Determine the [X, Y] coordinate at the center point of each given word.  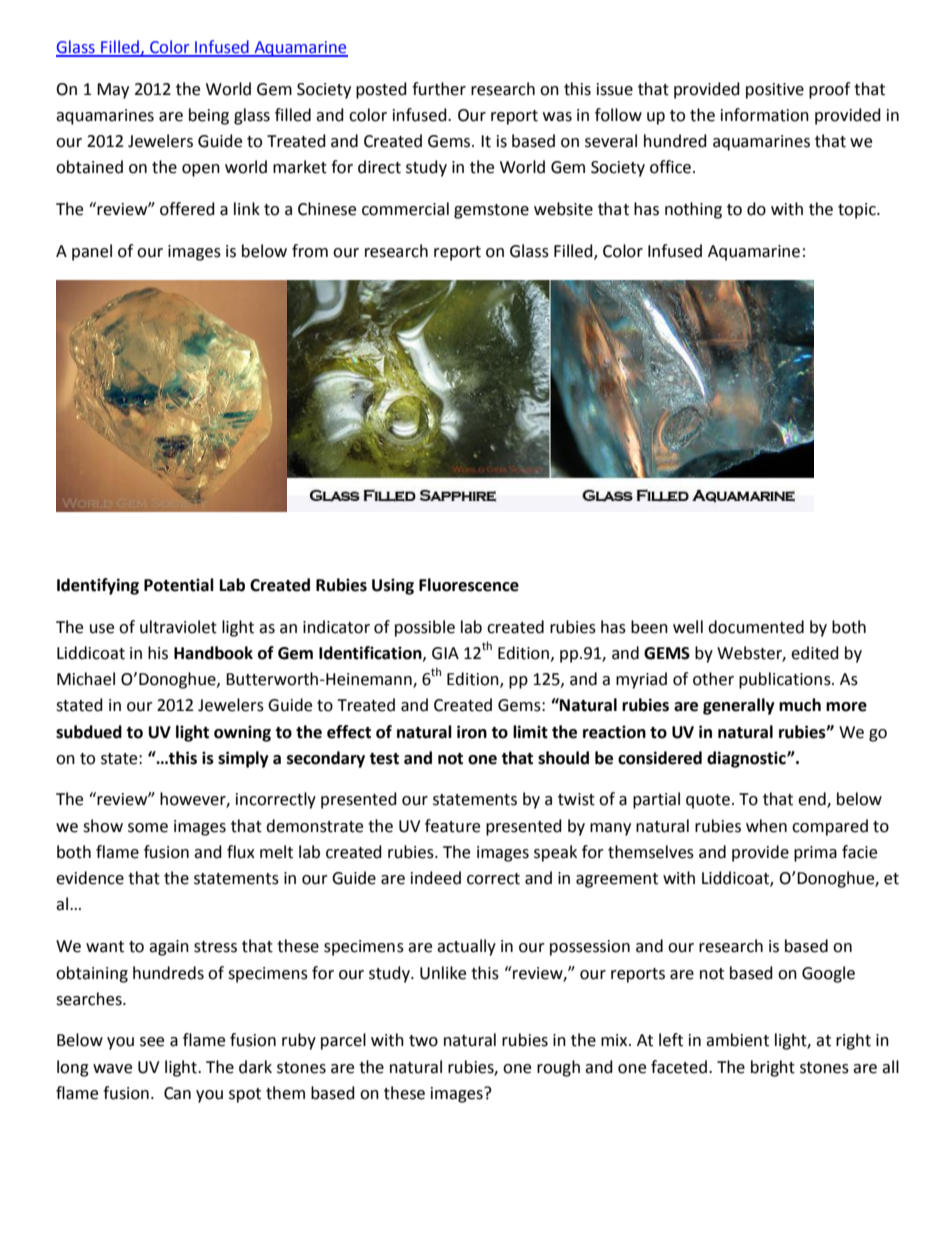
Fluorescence [469, 585]
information [765, 115]
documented [756, 627]
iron [472, 732]
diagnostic [747, 759]
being [209, 116]
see [152, 1042]
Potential [179, 585]
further [439, 89]
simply [243, 759]
